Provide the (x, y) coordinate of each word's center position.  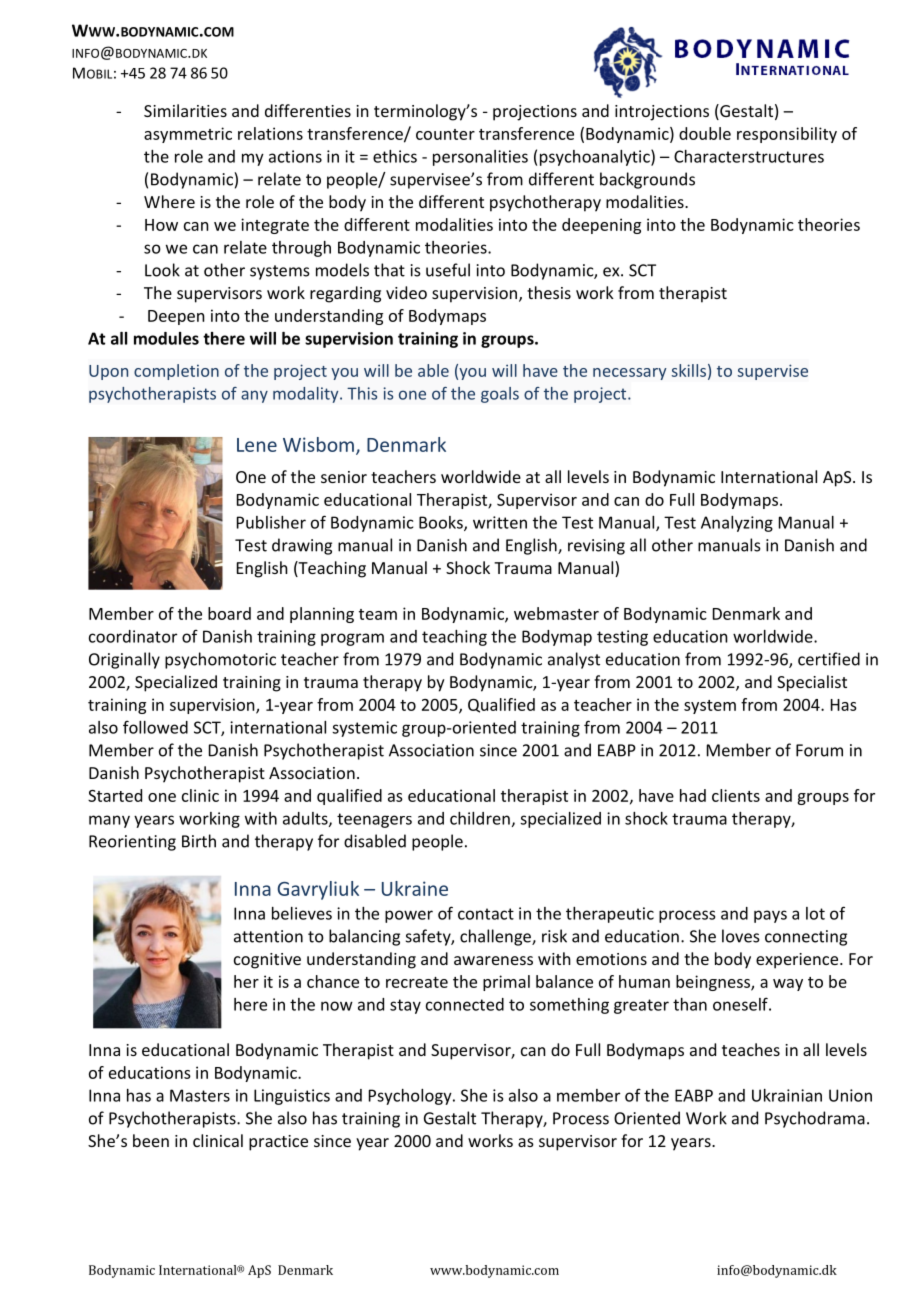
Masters (200, 1095)
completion (176, 372)
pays (770, 916)
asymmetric (188, 135)
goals (500, 395)
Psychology (411, 1097)
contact (486, 914)
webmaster (556, 613)
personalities (480, 158)
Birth (199, 841)
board (229, 613)
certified (829, 659)
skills (689, 370)
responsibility (787, 135)
